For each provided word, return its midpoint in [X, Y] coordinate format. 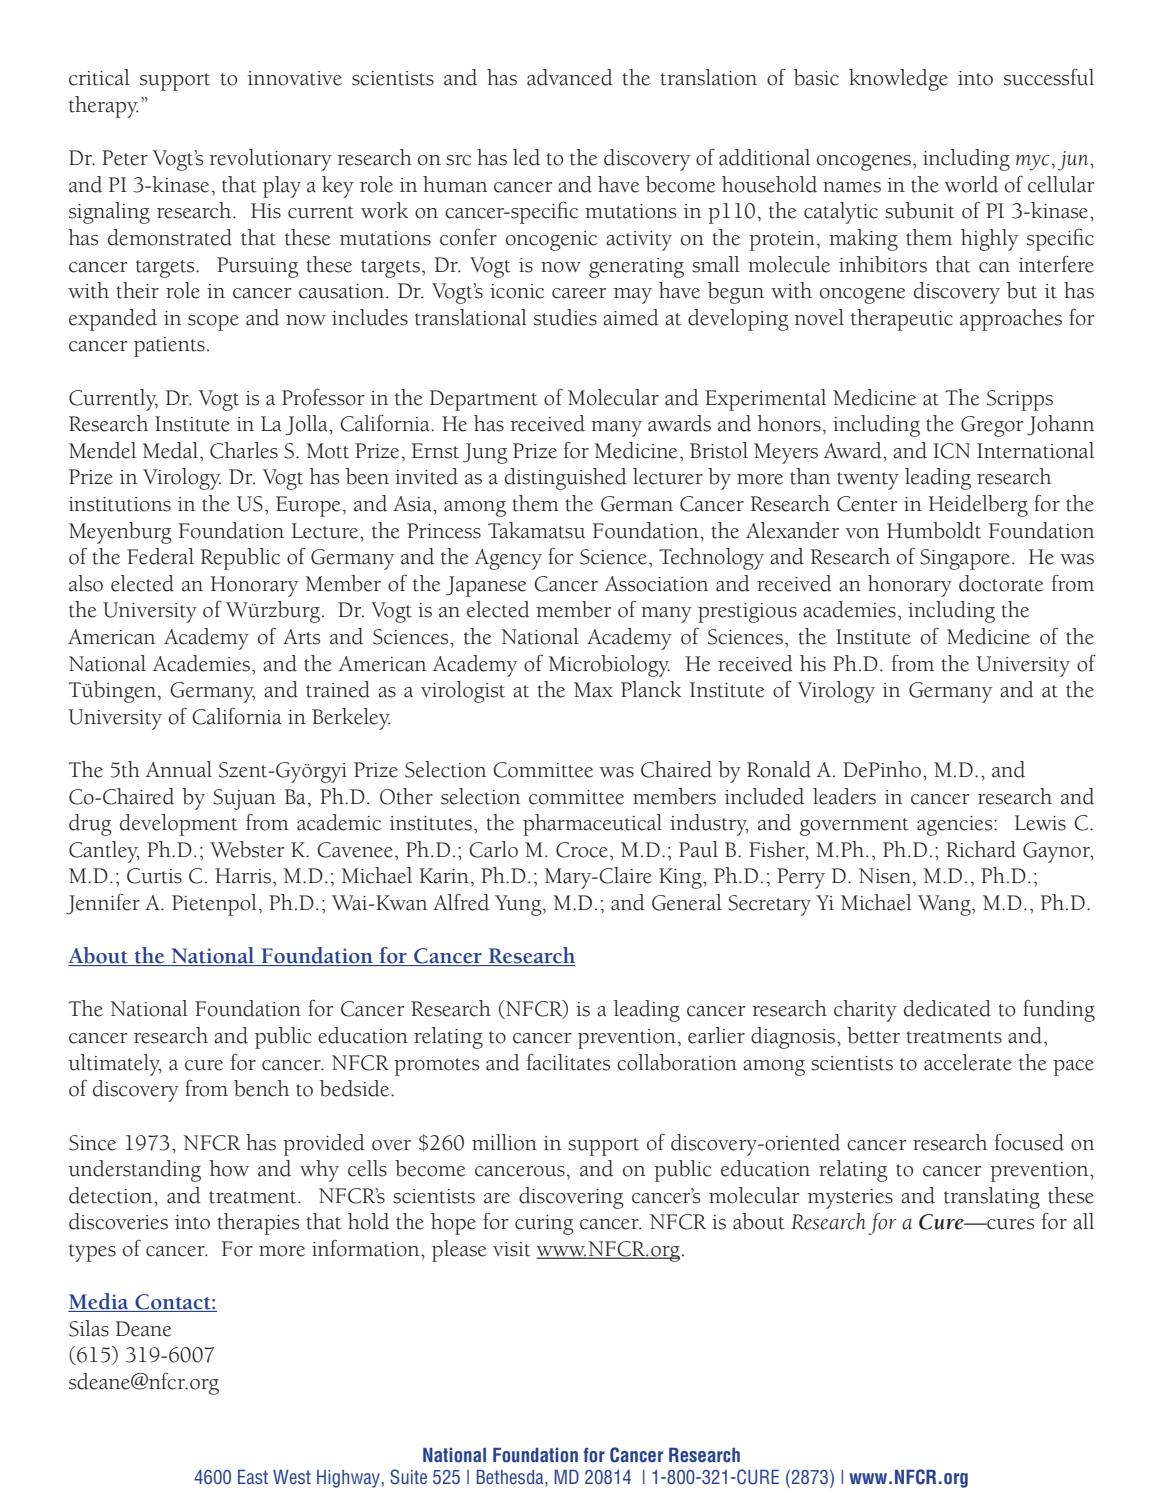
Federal [160, 556]
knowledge [898, 80]
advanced [570, 77]
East [253, 1476]
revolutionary [270, 160]
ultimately [115, 1065]
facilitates [568, 1062]
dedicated [947, 1008]
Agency [508, 559]
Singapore [965, 559]
